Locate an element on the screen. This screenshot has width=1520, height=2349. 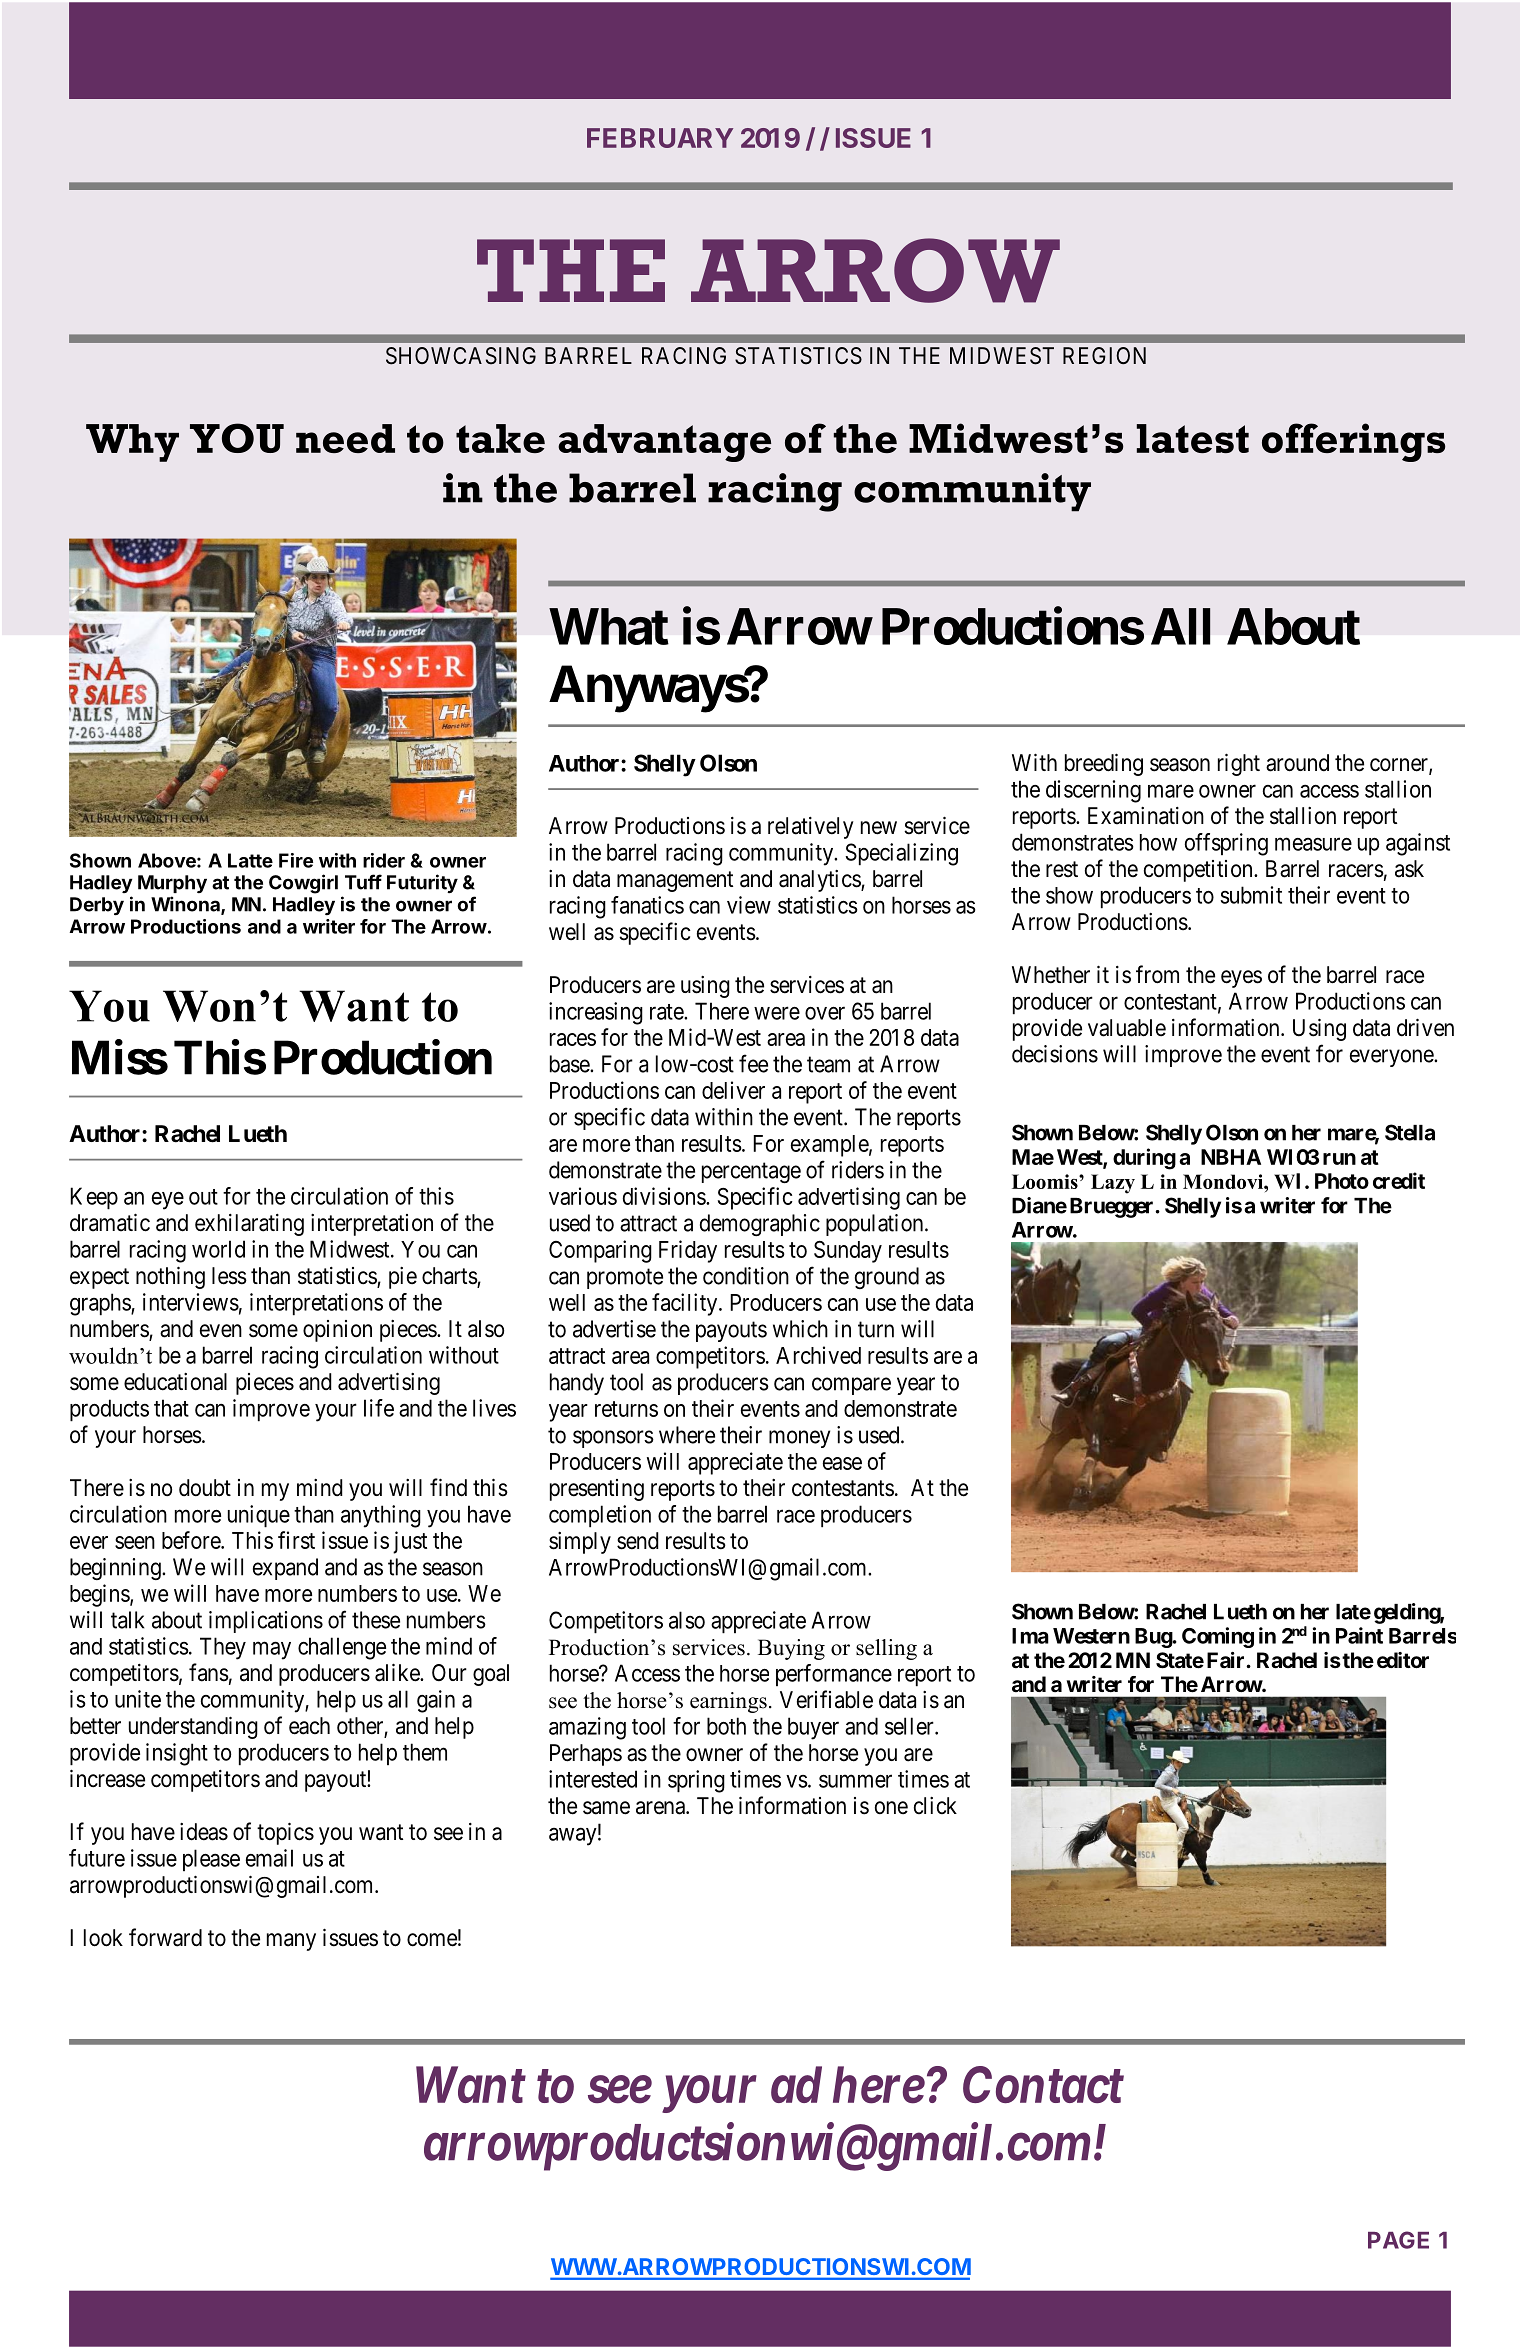
percentage is located at coordinates (751, 1172).
